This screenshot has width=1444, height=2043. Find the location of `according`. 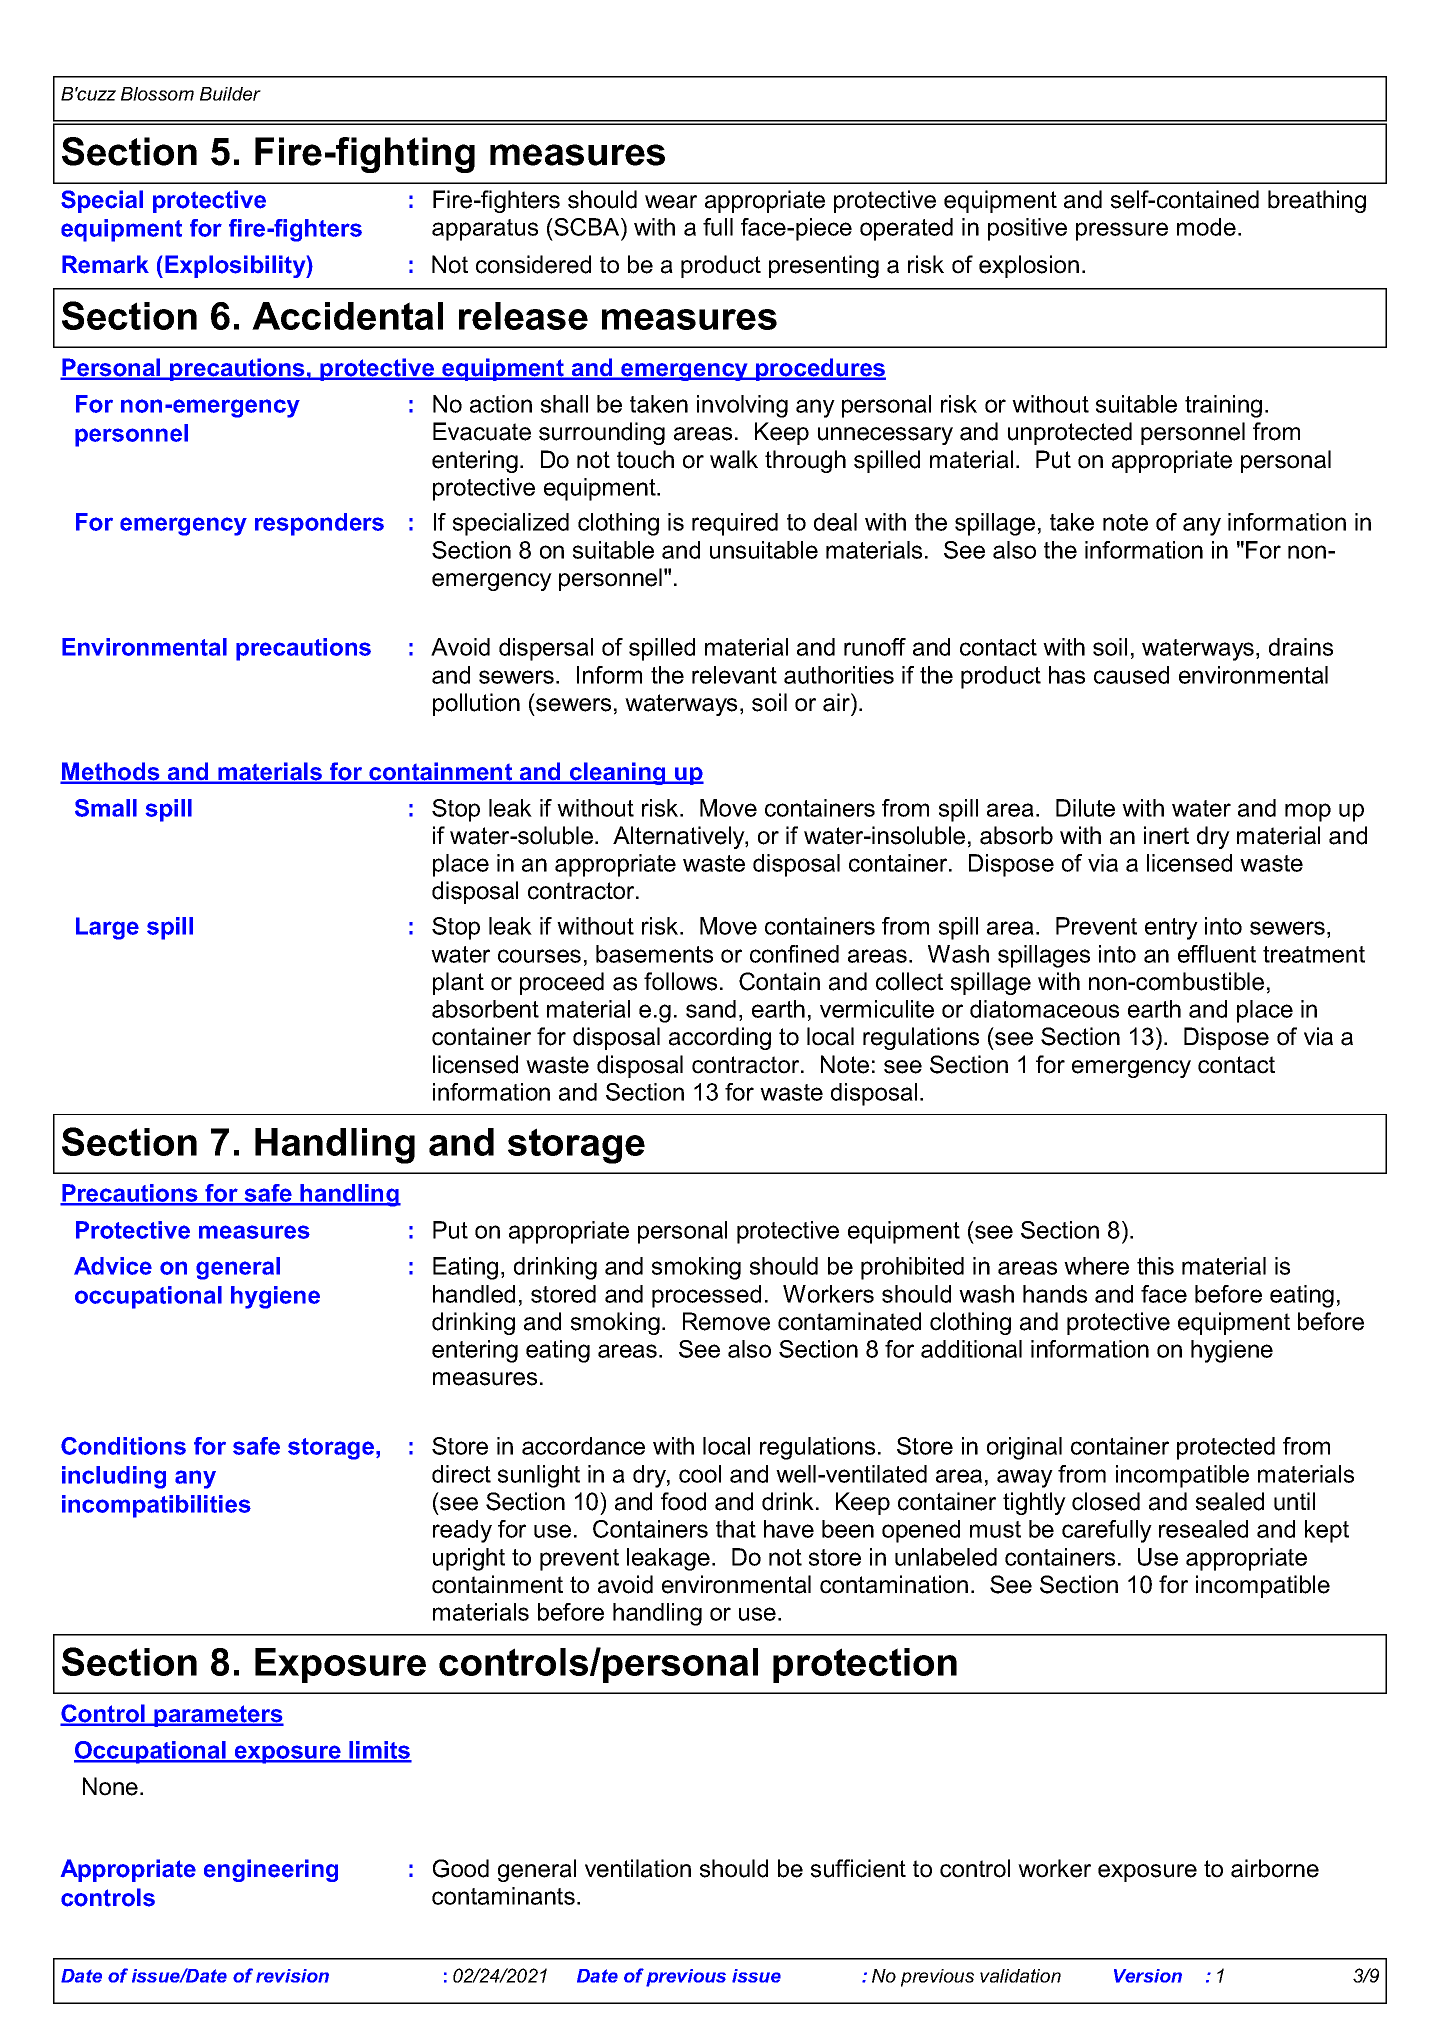

according is located at coordinates (720, 1038).
